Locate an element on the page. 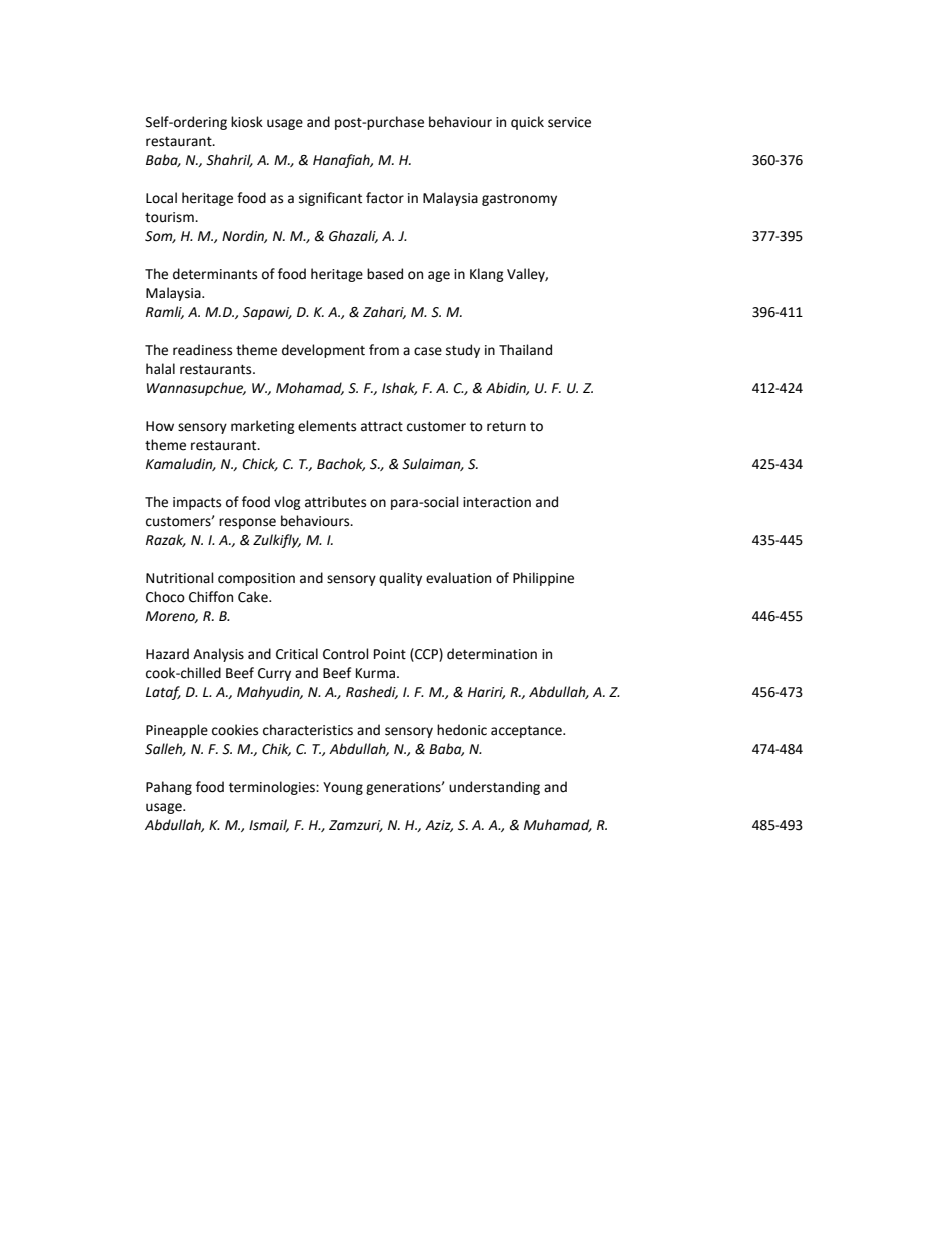 This image has width=952, height=1233. attributes is located at coordinates (335, 502).
